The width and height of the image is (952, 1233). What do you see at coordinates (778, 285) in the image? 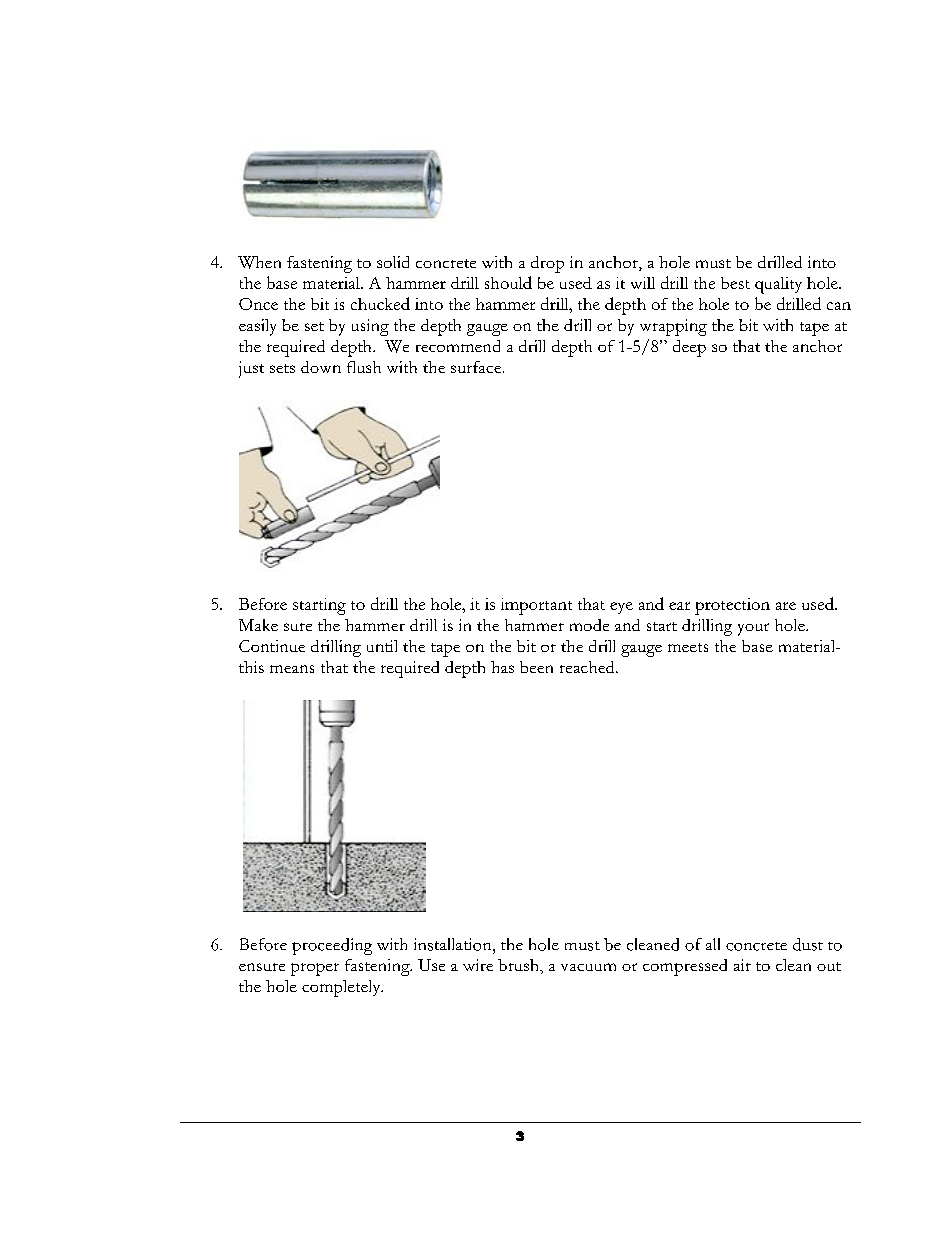
I see `quality` at bounding box center [778, 285].
